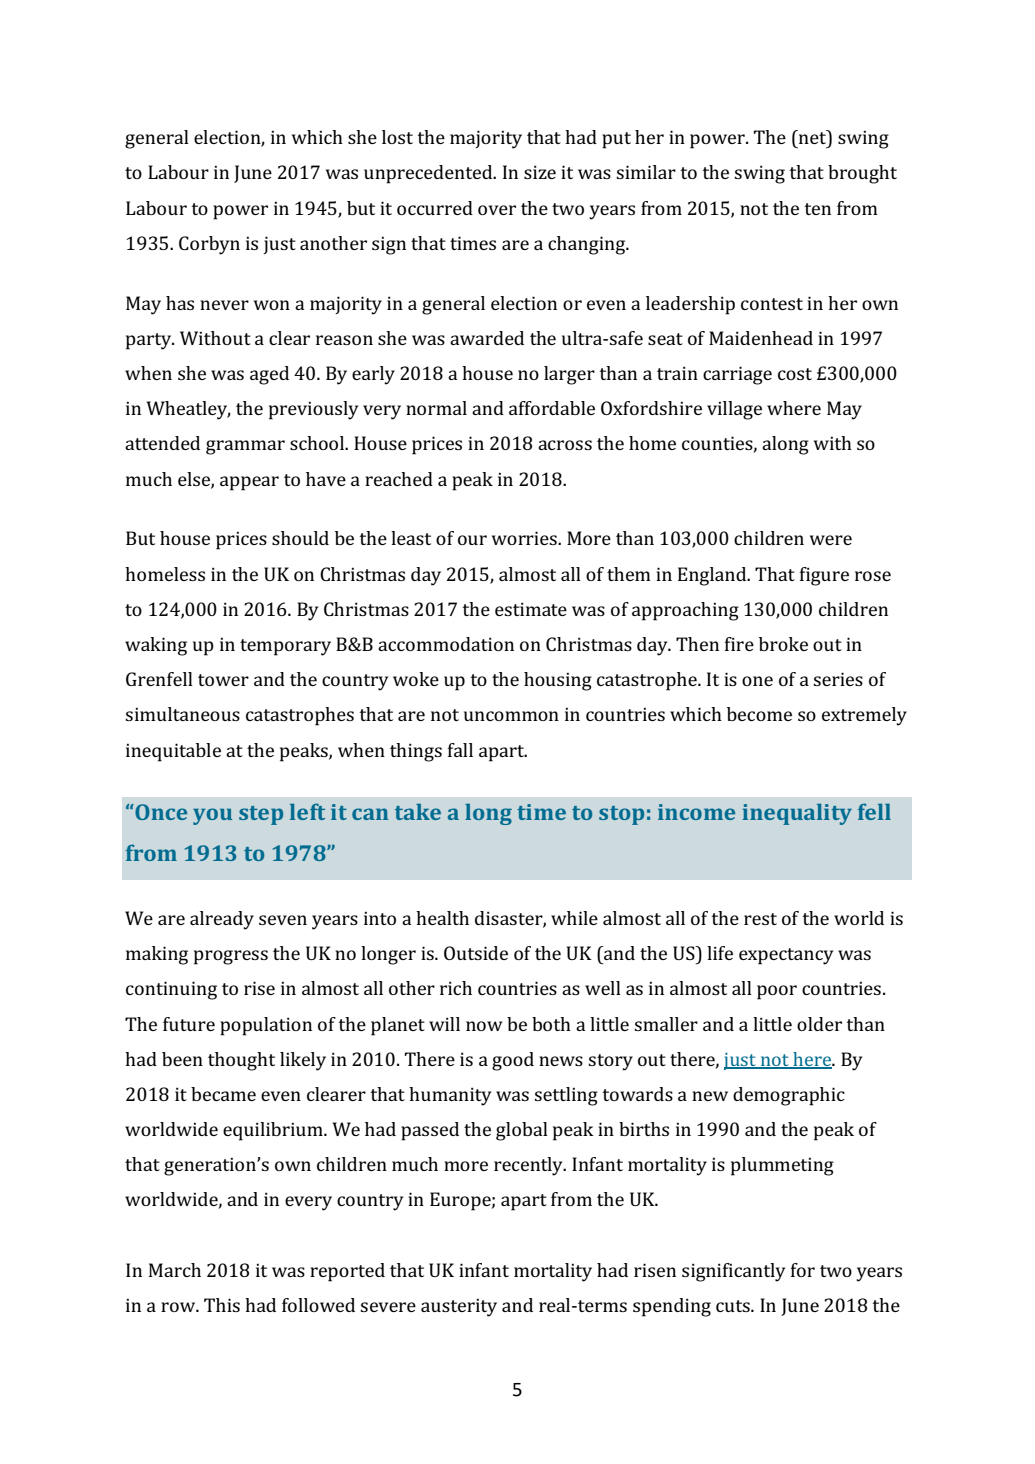  What do you see at coordinates (459, 1307) in the screenshot?
I see `austerity` at bounding box center [459, 1307].
